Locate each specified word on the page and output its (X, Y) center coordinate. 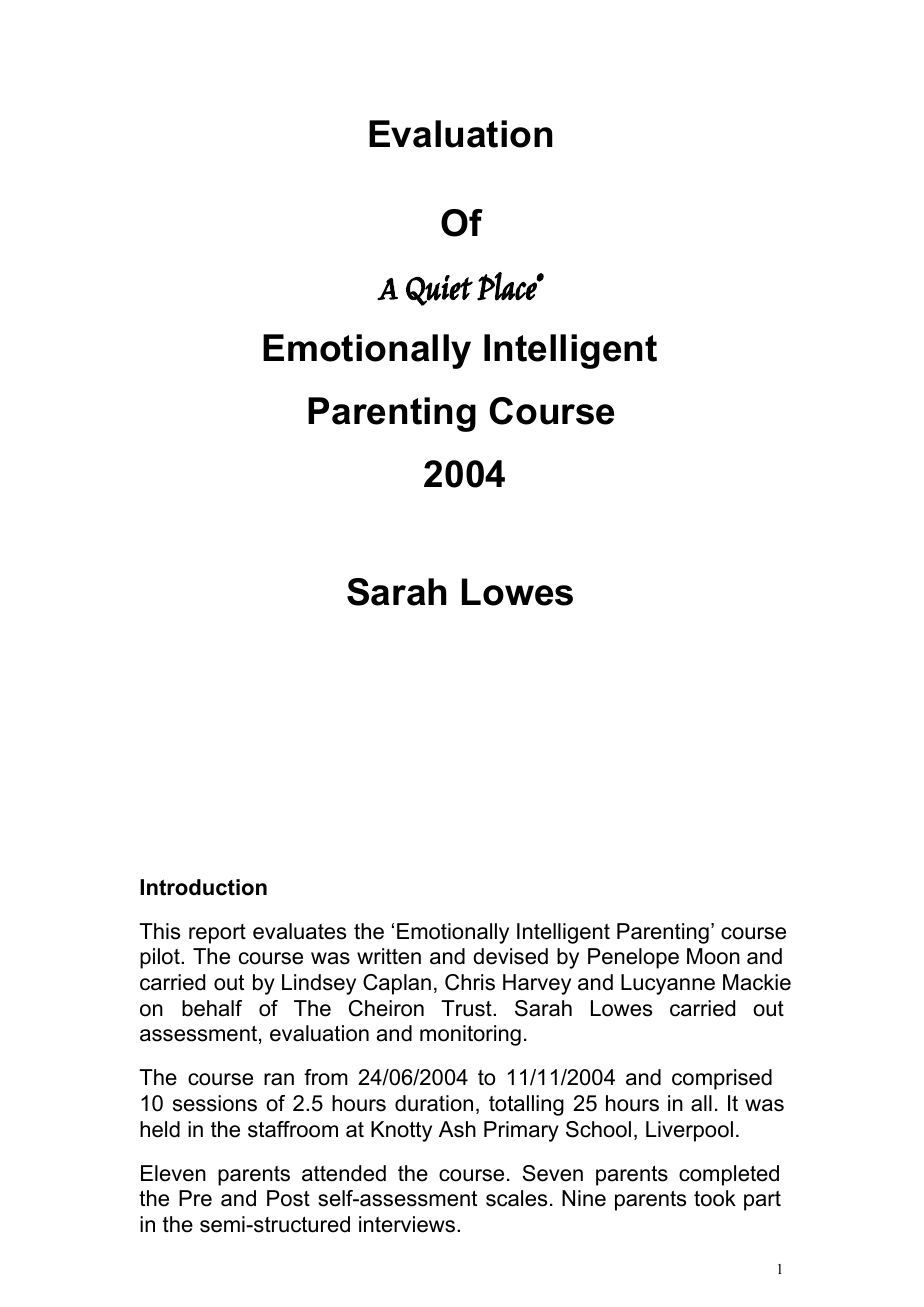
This (159, 931)
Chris (470, 982)
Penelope (633, 958)
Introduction (203, 887)
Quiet (439, 290)
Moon (713, 956)
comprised (722, 1079)
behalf (212, 1008)
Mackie (757, 982)
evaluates (299, 931)
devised (510, 956)
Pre (195, 1198)
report (217, 934)
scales (516, 1198)
